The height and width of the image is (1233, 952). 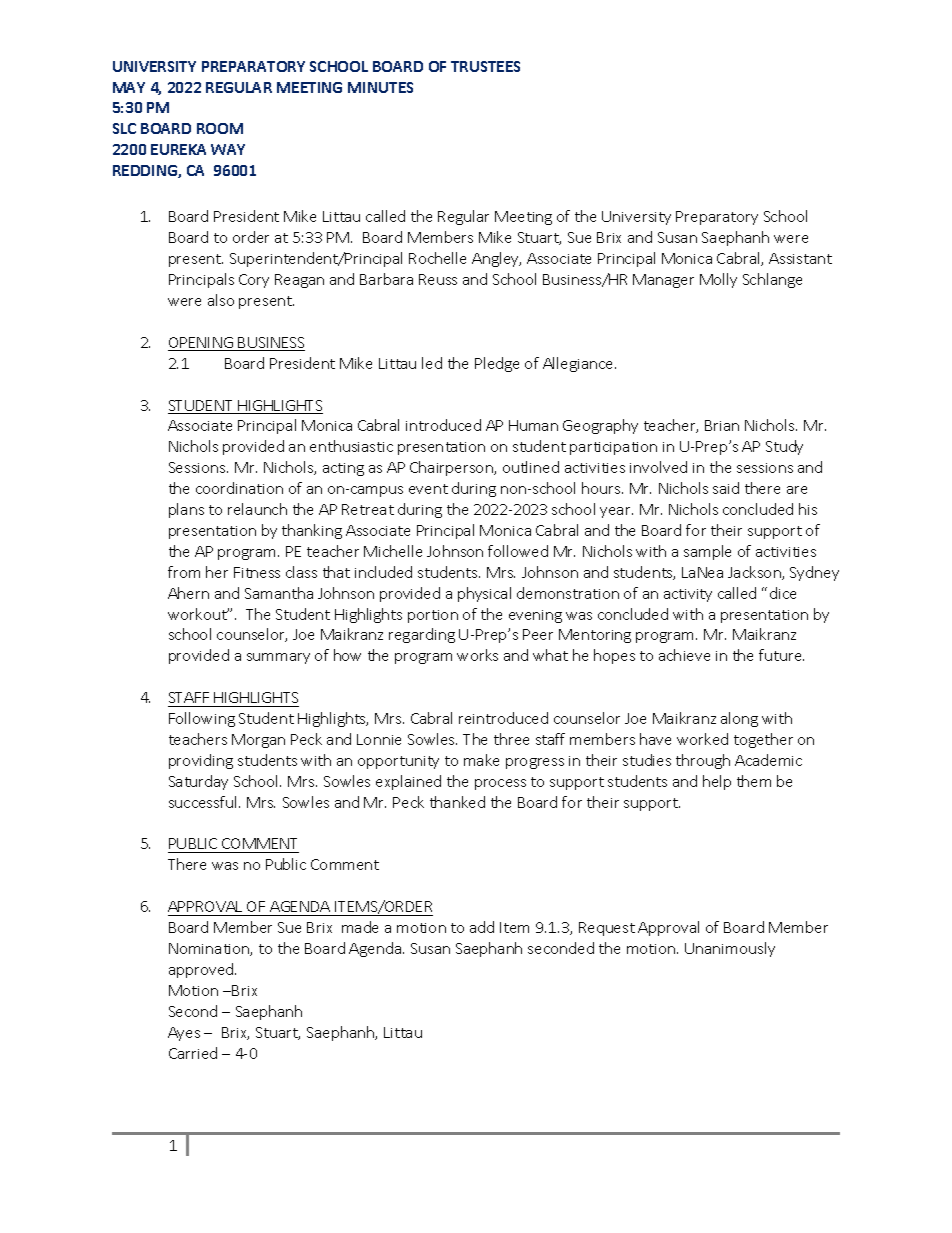 What do you see at coordinates (220, 128) in the image?
I see `ROOM` at bounding box center [220, 128].
